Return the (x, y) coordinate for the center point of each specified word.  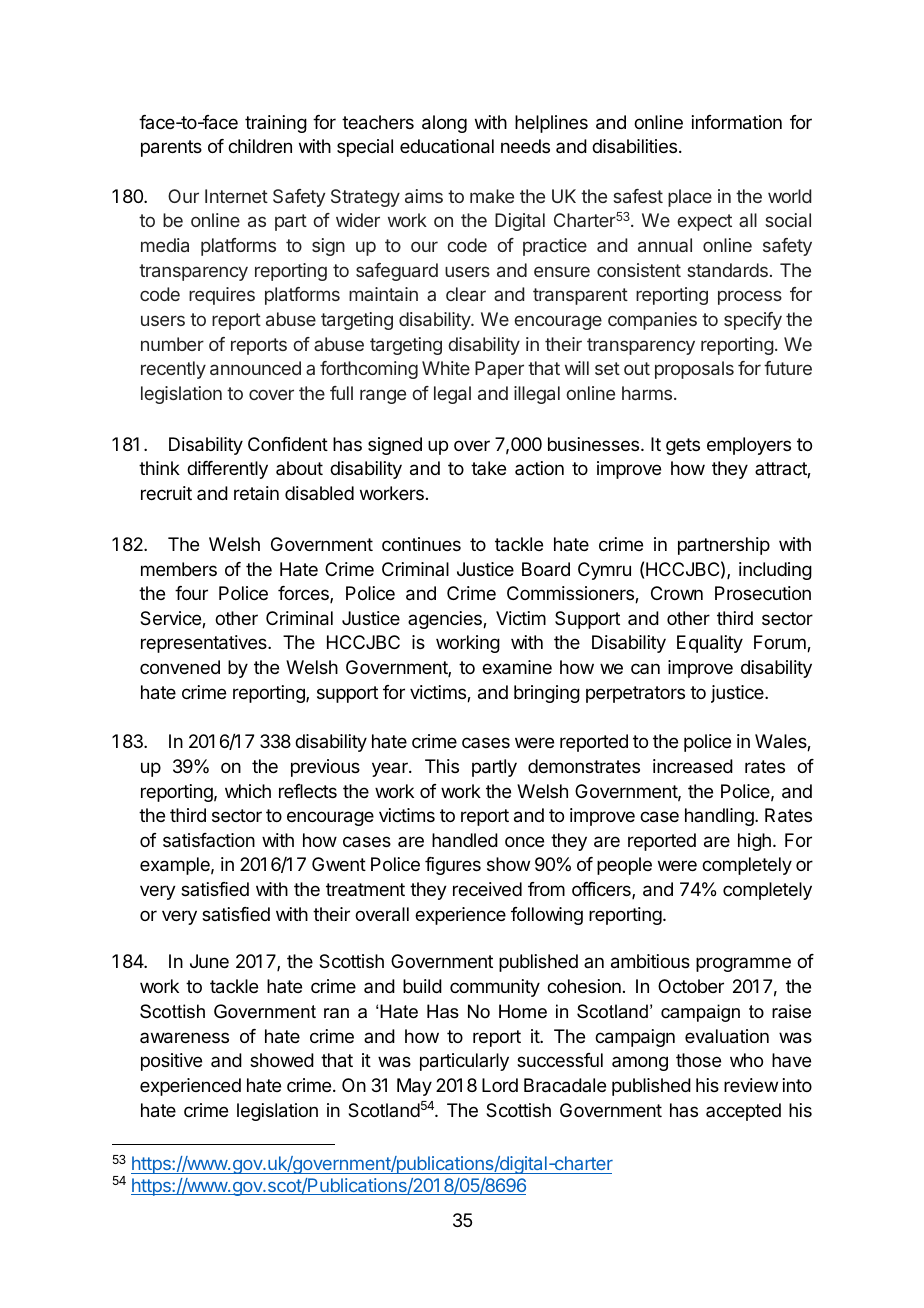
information (737, 122)
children (260, 146)
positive (171, 1062)
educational (447, 146)
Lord (500, 1085)
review (751, 1085)
